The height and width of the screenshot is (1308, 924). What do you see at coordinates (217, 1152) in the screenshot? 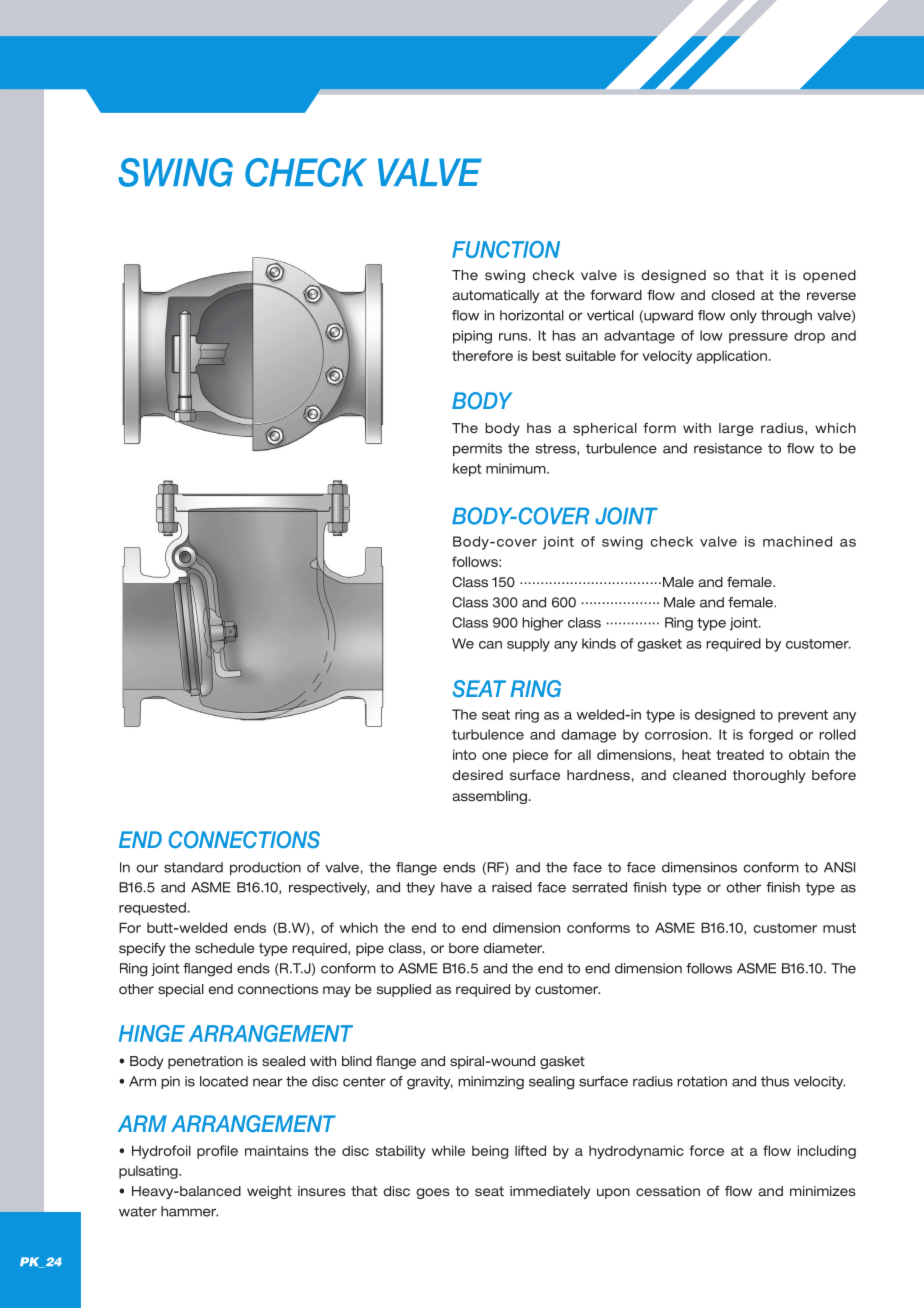
I see `profile` at bounding box center [217, 1152].
